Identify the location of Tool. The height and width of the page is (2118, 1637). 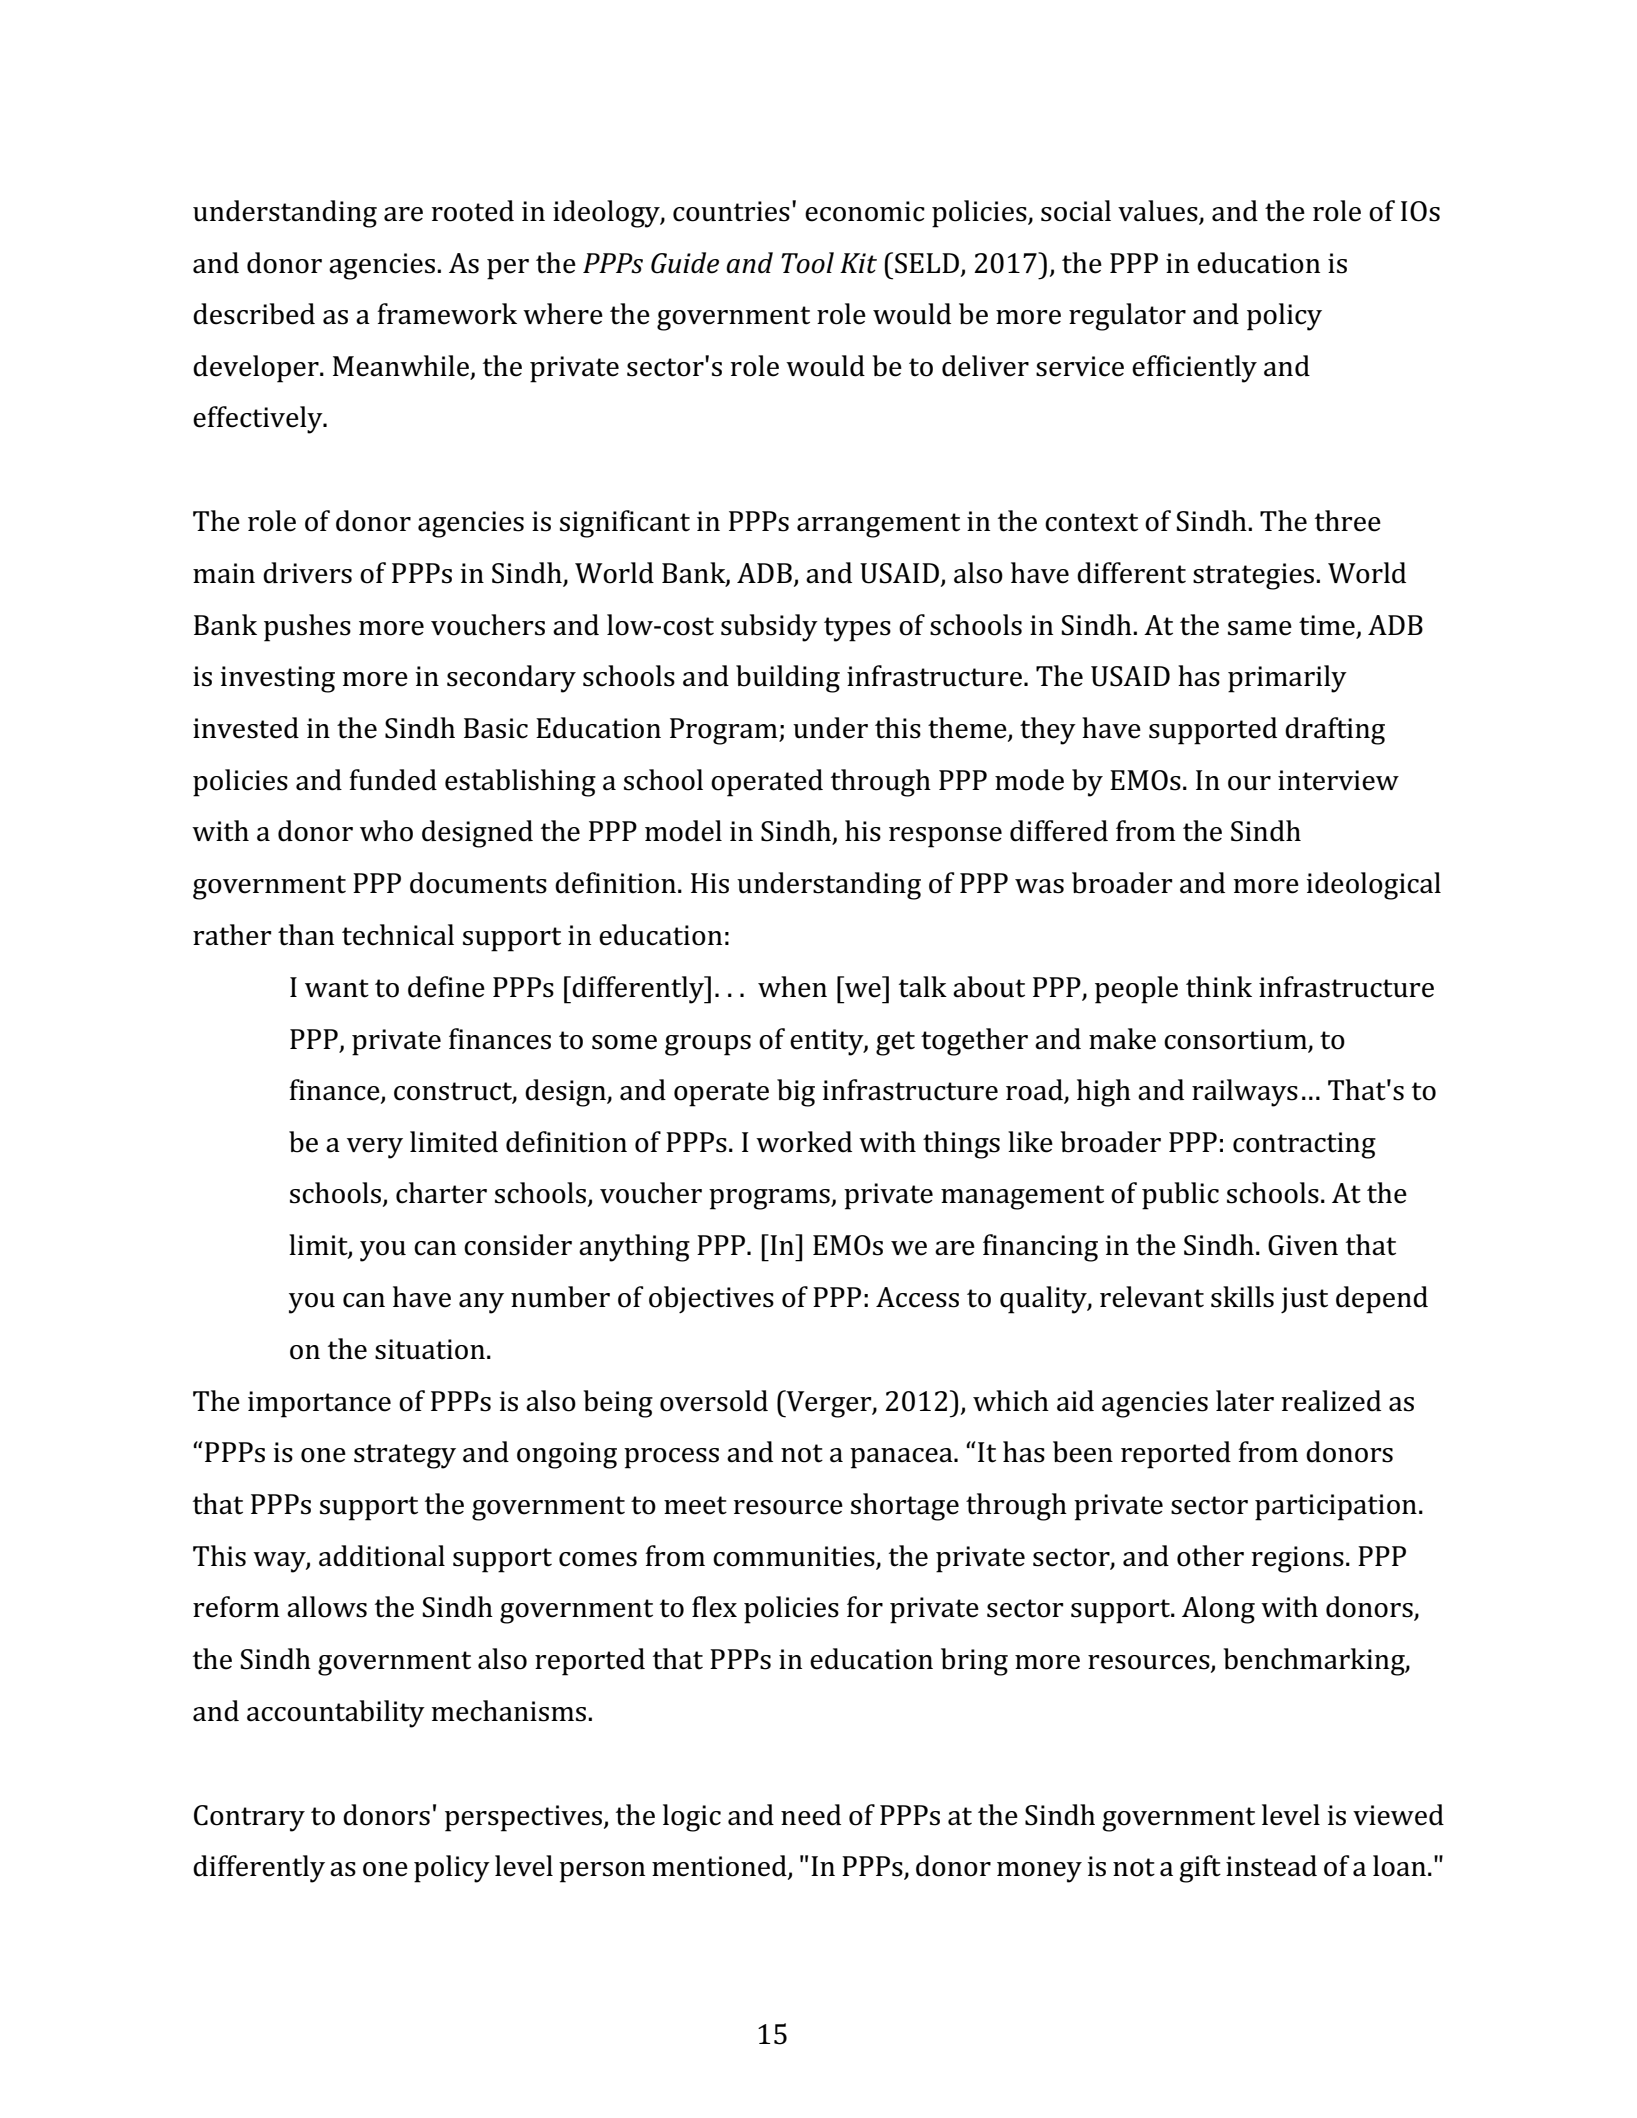
(807, 263).
